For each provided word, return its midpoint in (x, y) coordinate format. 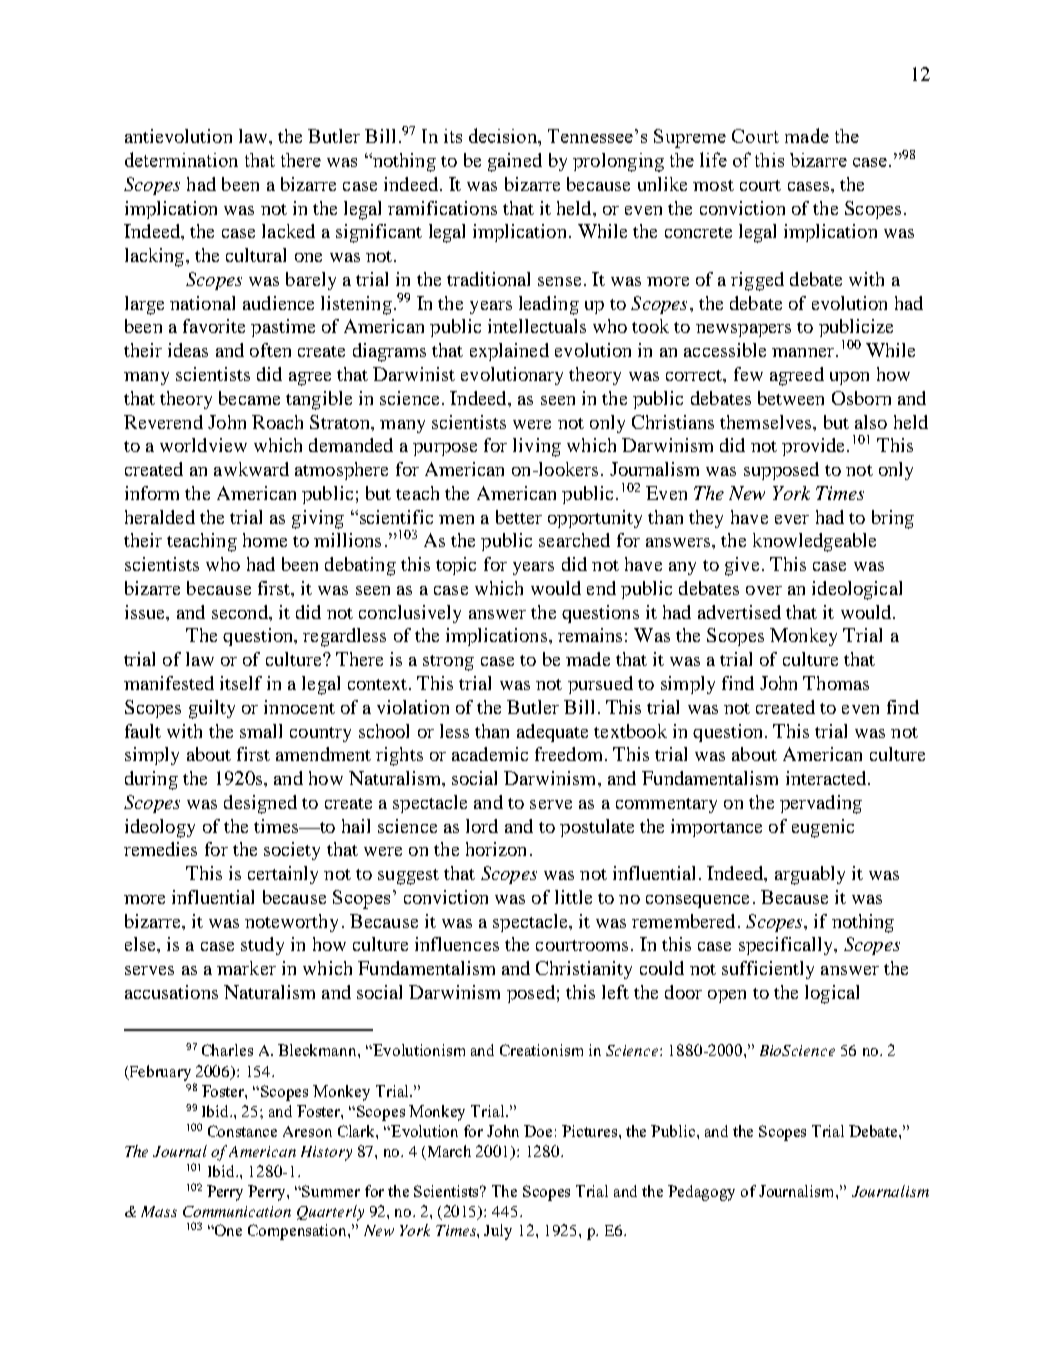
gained (515, 162)
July (498, 1232)
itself (241, 683)
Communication (237, 1211)
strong (448, 663)
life (713, 159)
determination (181, 159)
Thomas (836, 683)
